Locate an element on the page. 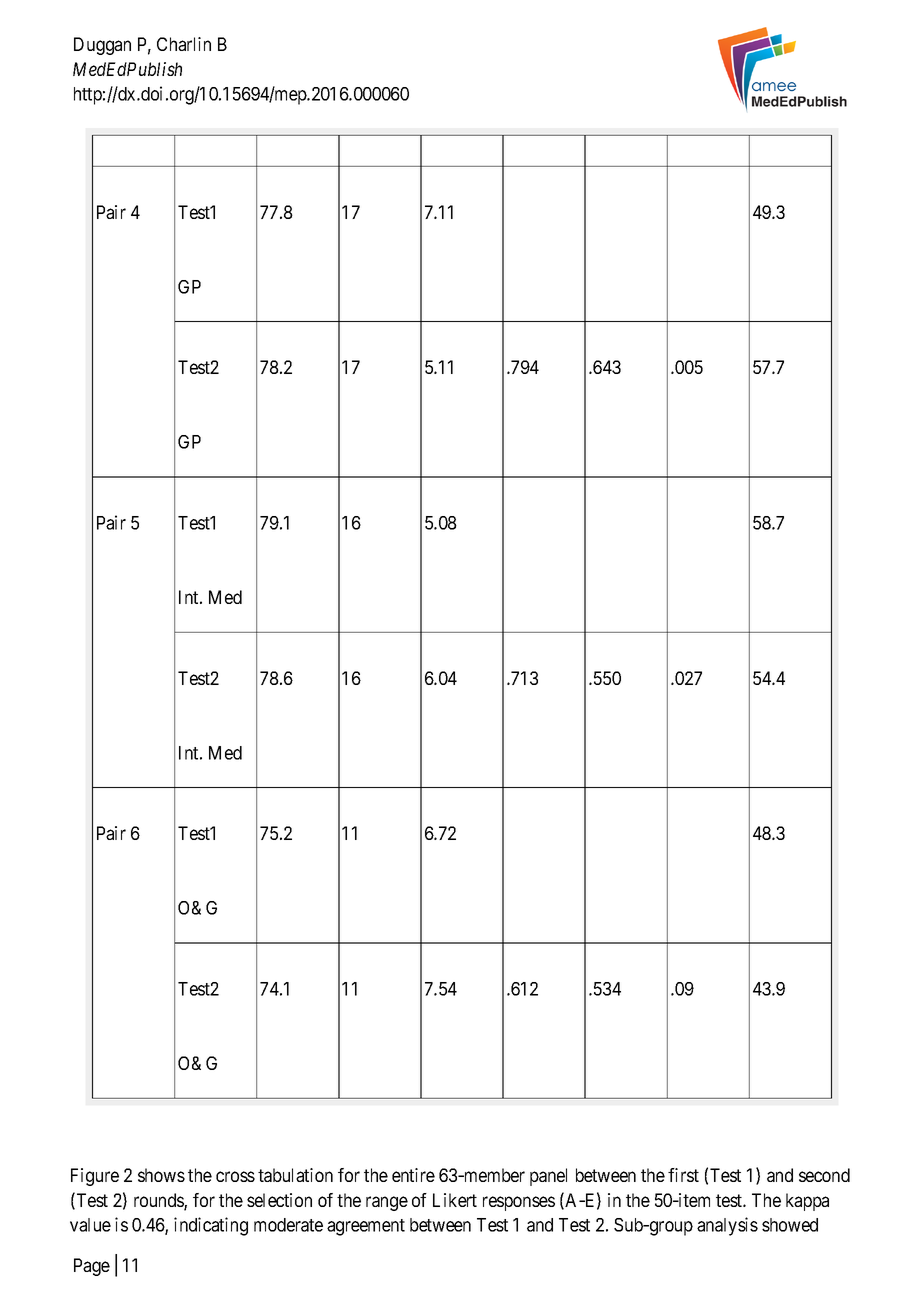  panel is located at coordinates (548, 1177).
